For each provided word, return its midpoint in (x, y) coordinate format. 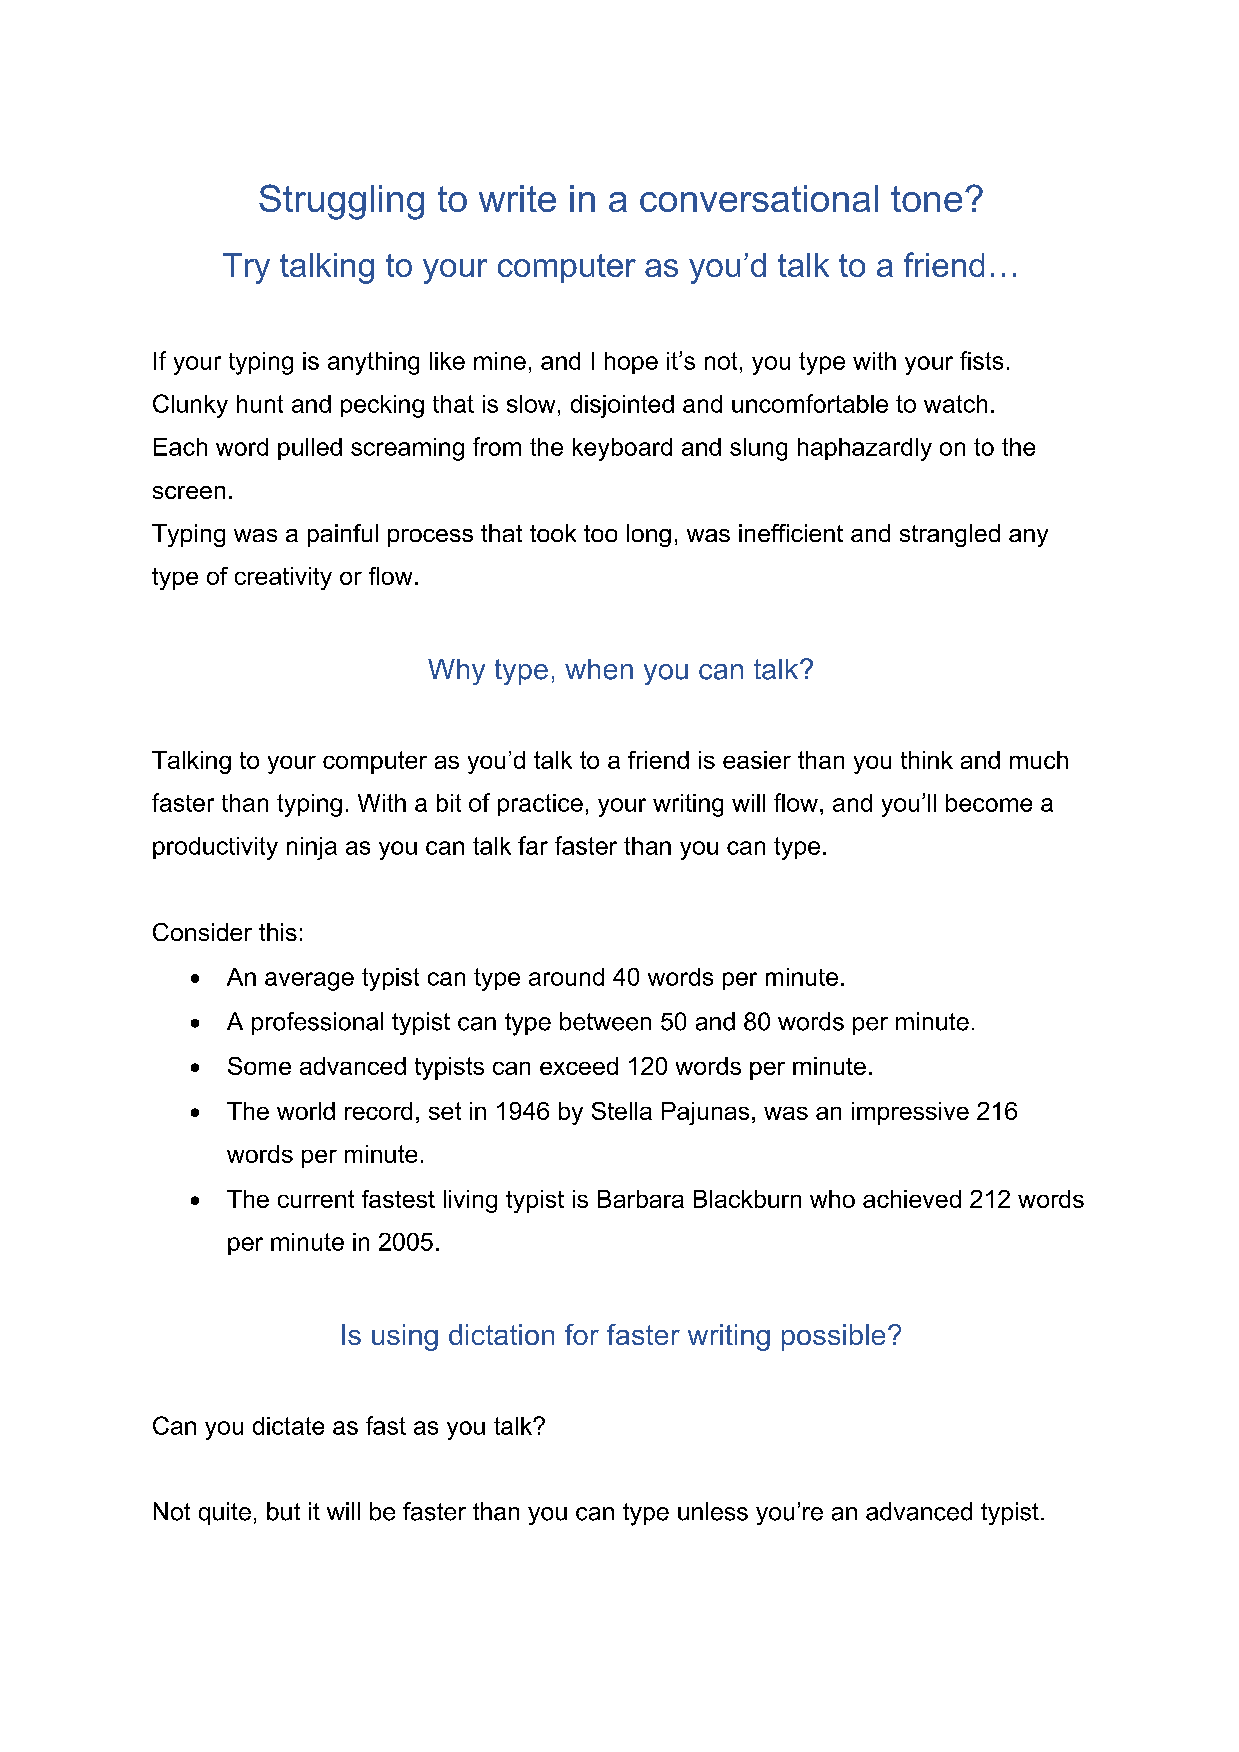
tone (926, 199)
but (283, 1511)
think (927, 760)
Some (259, 1066)
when (599, 669)
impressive (910, 1113)
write (517, 198)
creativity (283, 578)
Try (246, 268)
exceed (579, 1066)
